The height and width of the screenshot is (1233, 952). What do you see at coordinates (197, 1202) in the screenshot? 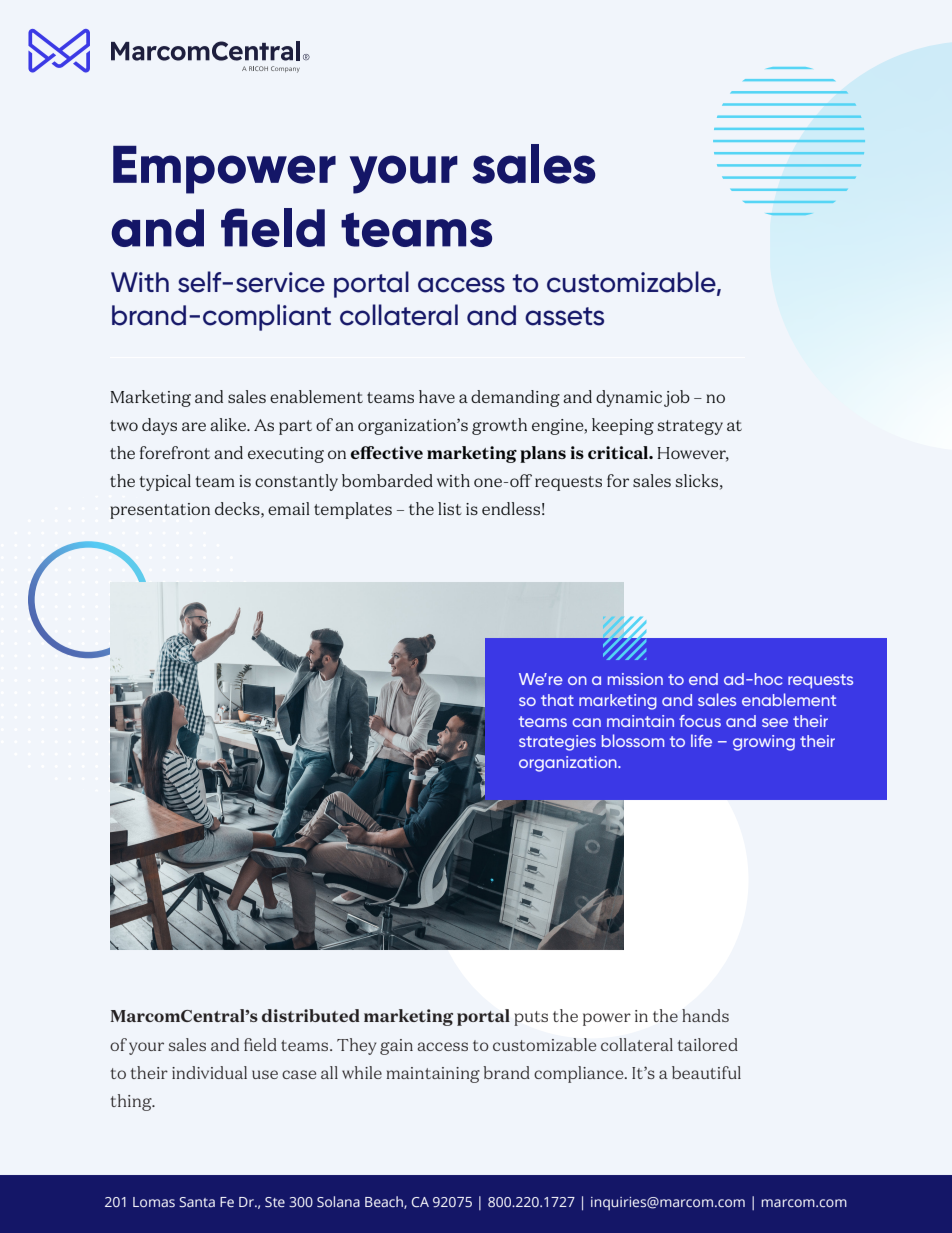
I see `Santa` at bounding box center [197, 1202].
